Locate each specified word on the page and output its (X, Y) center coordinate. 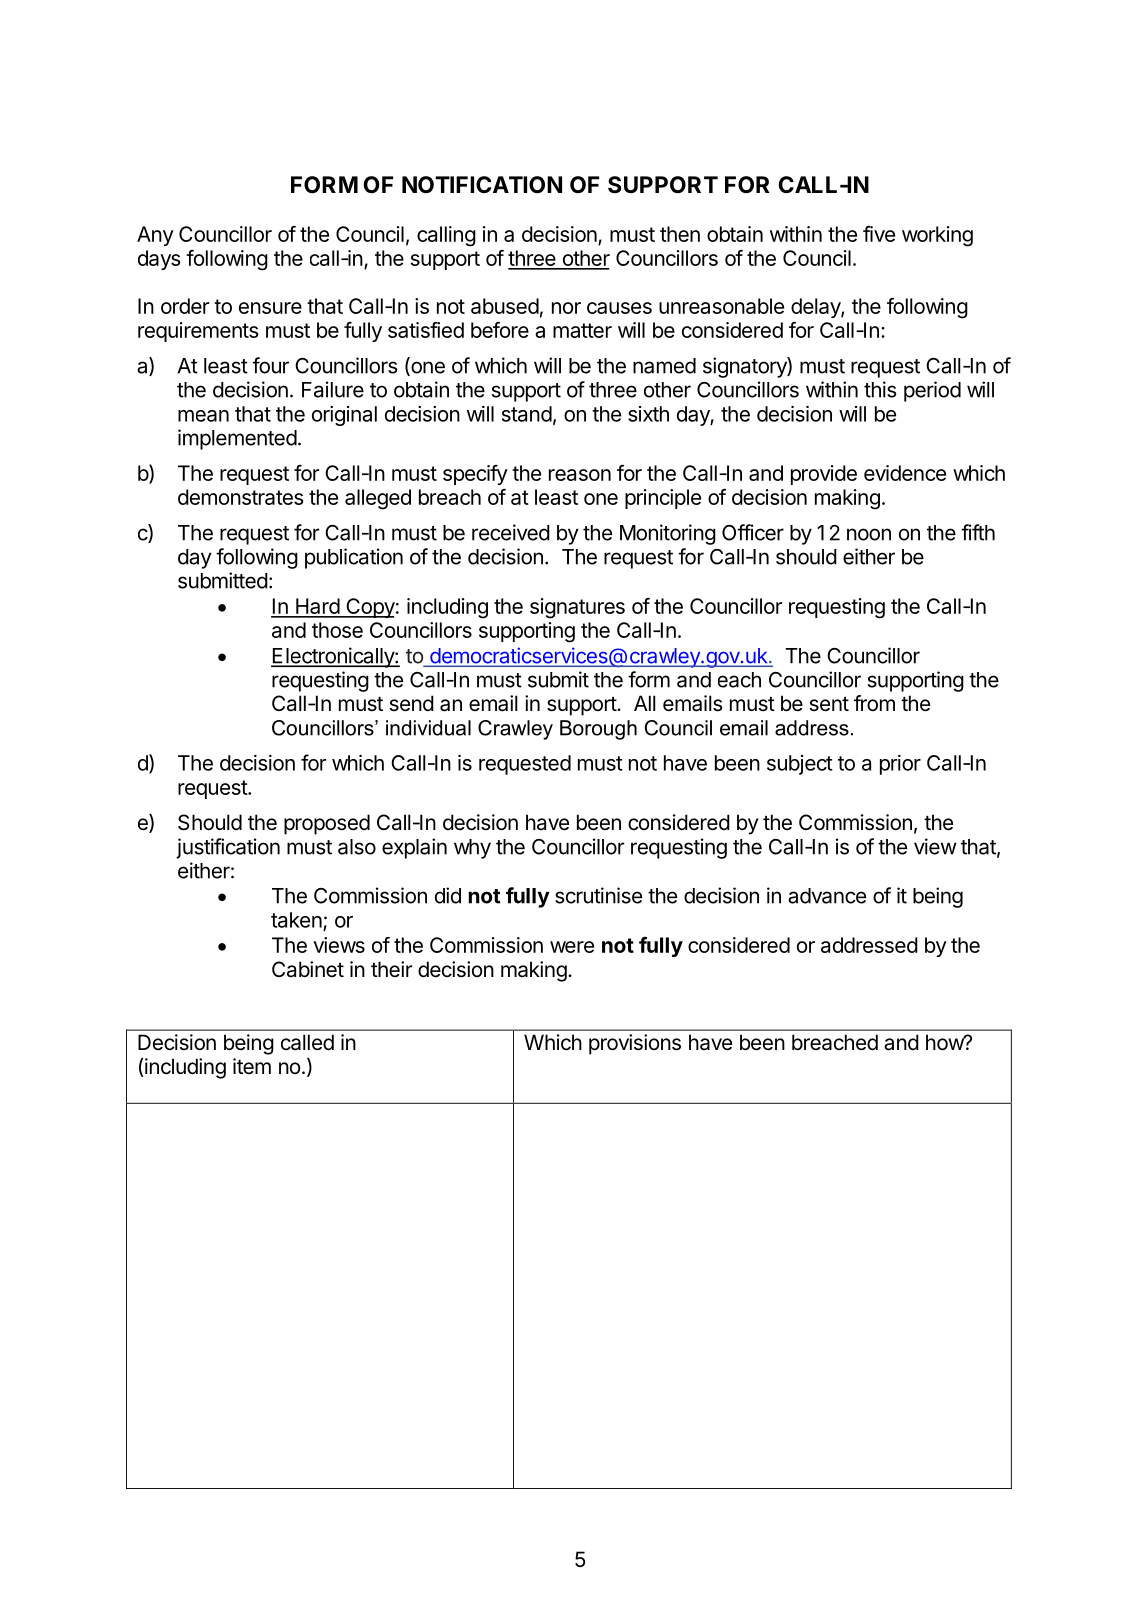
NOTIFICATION (482, 185)
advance (827, 896)
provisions (635, 1044)
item (252, 1066)
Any (155, 236)
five (879, 234)
